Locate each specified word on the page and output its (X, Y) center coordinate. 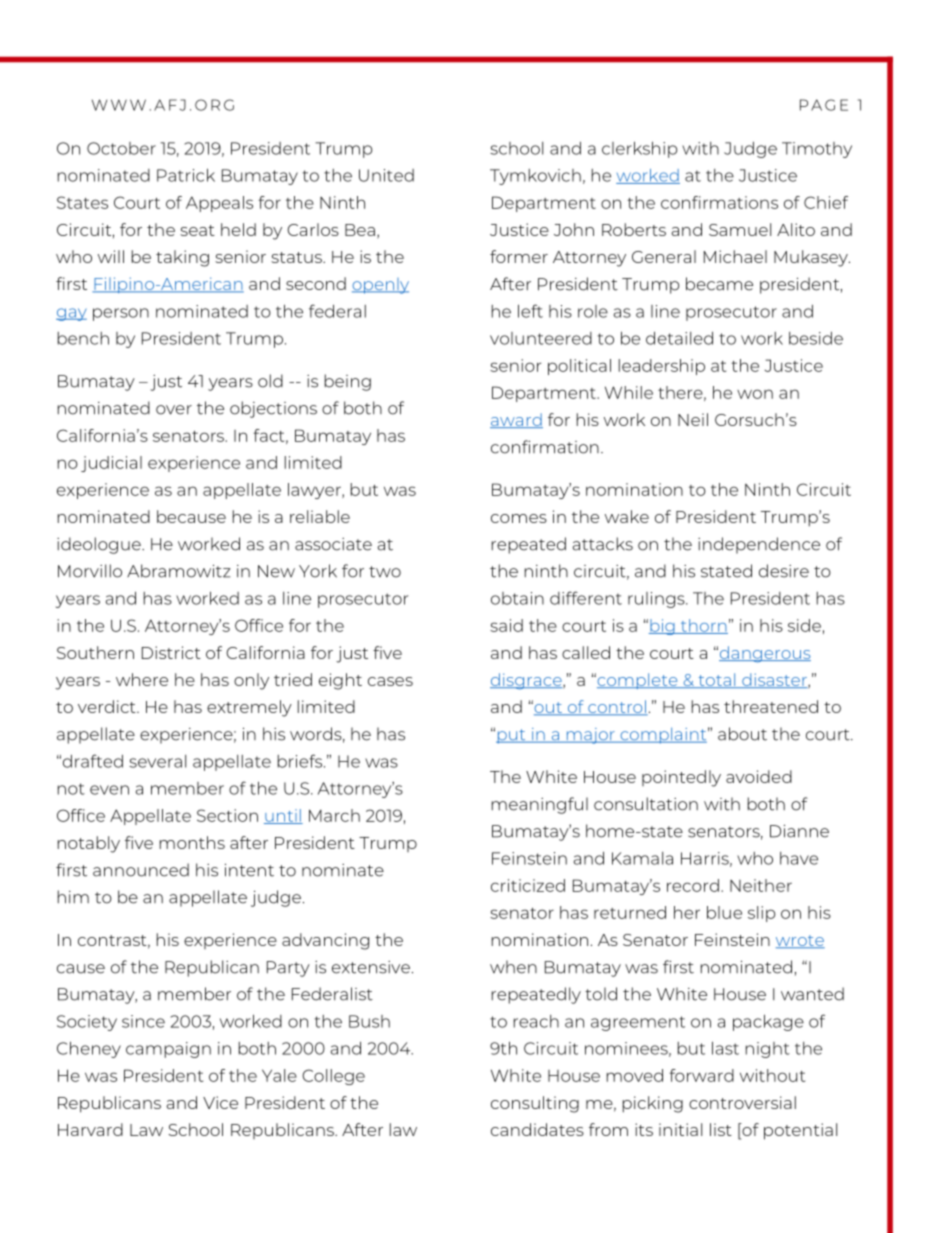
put (512, 736)
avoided (759, 776)
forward (701, 1075)
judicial (111, 464)
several (157, 761)
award (516, 420)
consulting (535, 1104)
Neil (693, 419)
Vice (220, 1102)
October (121, 148)
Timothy (817, 150)
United (386, 175)
